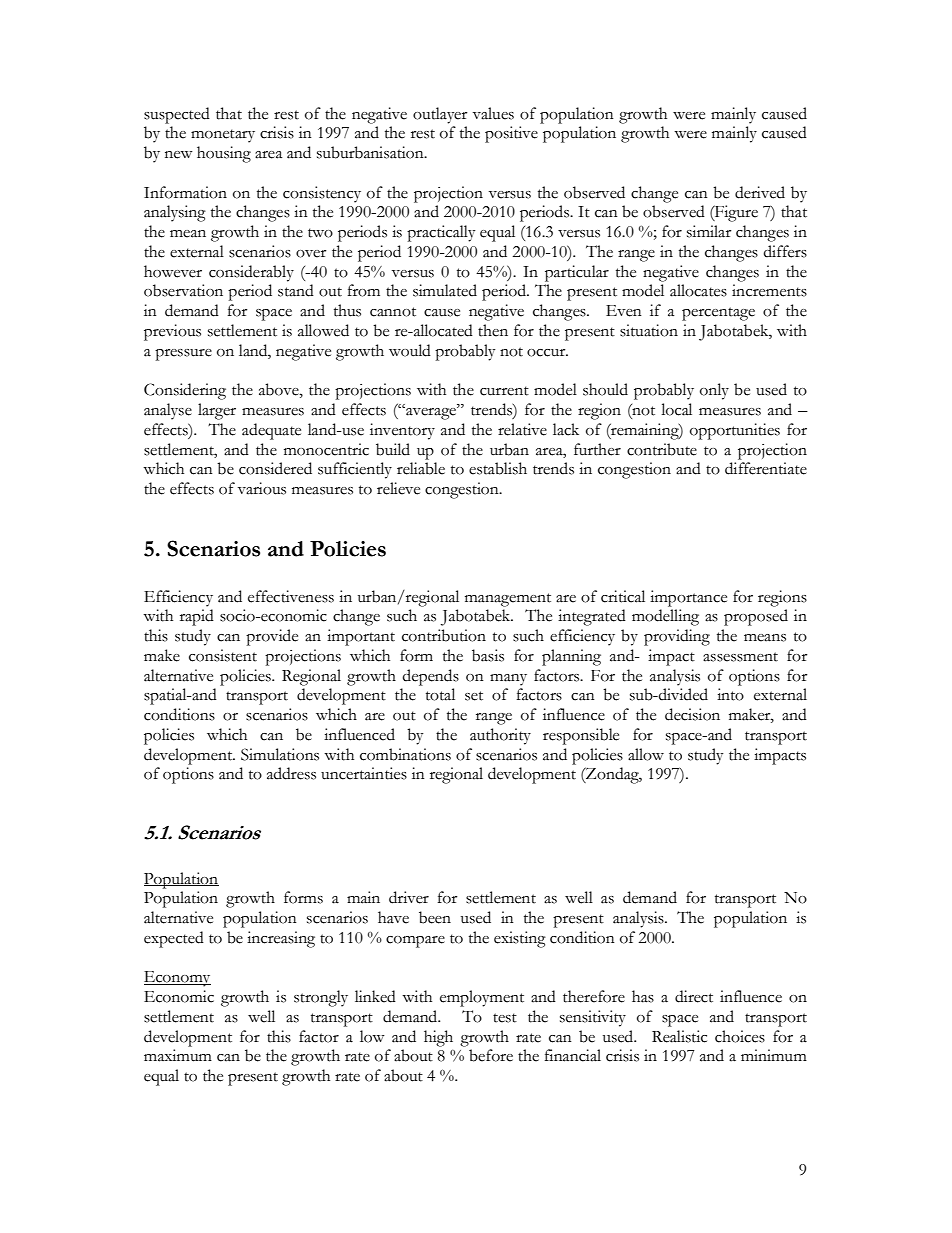 This screenshot has width=952, height=1233. Describe the element at coordinates (262, 488) in the screenshot. I see `various` at that location.
